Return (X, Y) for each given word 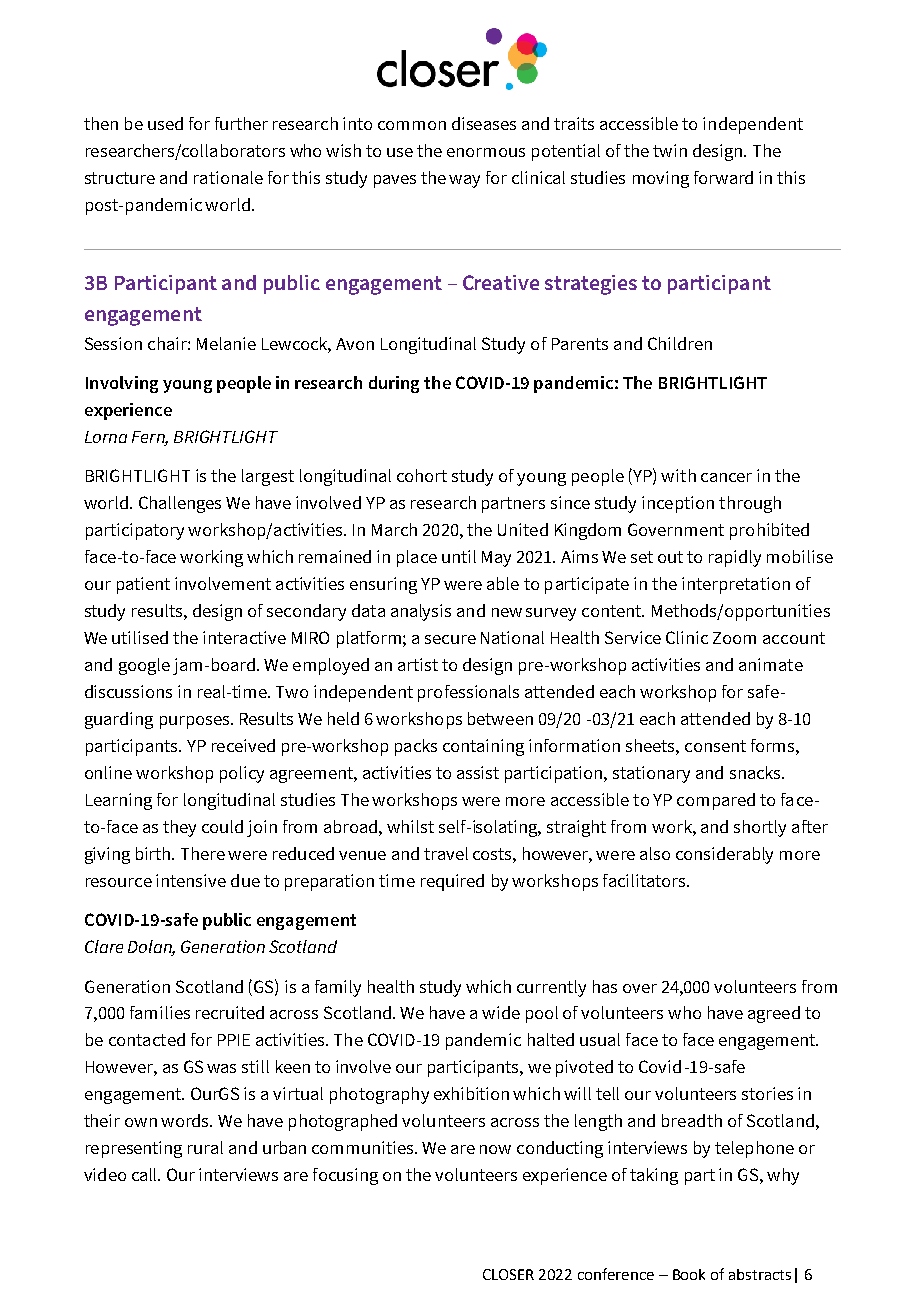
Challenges (180, 504)
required (452, 882)
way (464, 181)
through (750, 504)
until (459, 556)
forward (723, 177)
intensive (191, 880)
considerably (724, 855)
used (165, 123)
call (146, 1174)
